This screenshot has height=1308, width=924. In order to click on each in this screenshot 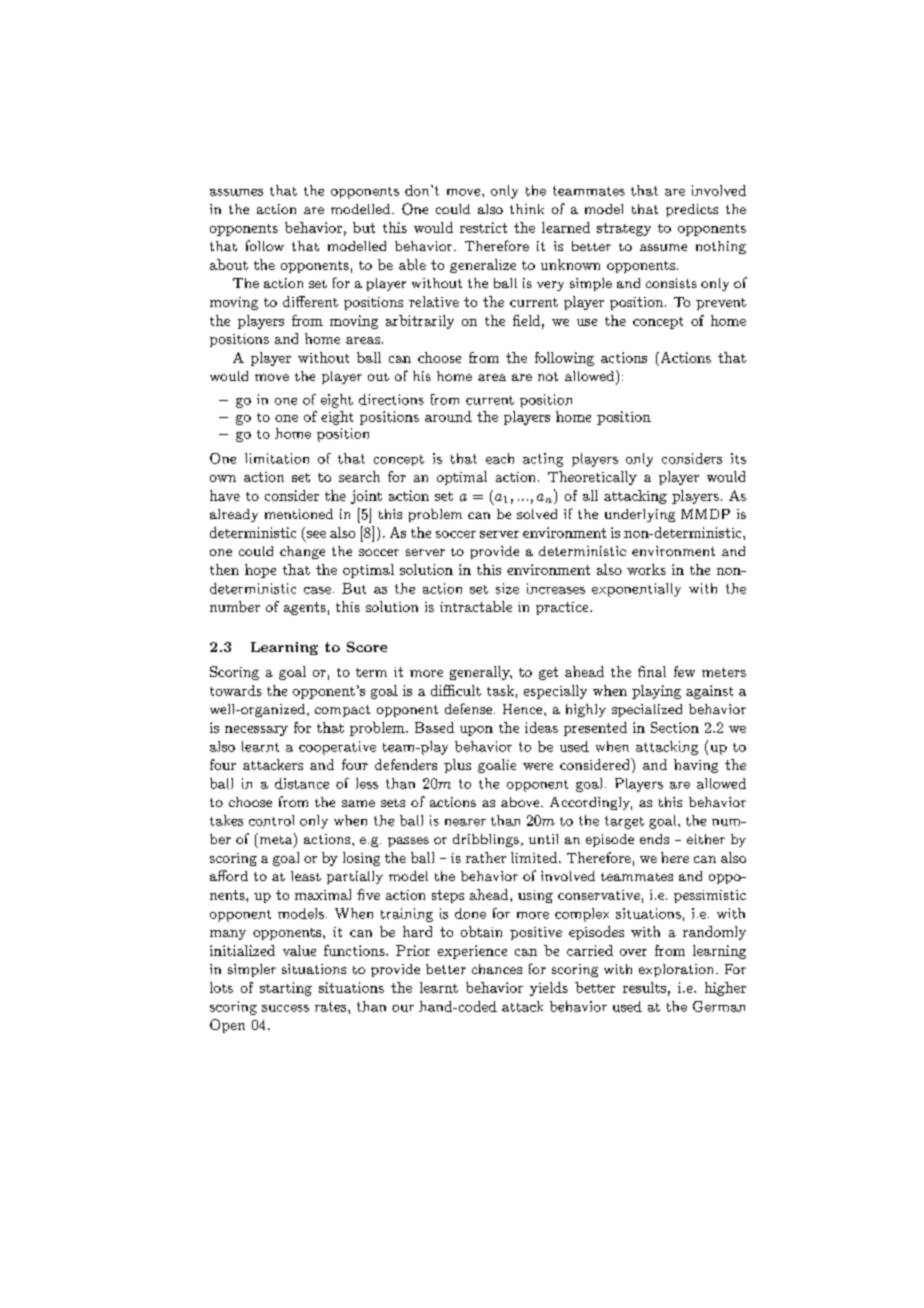, I will do `click(500, 458)`.
